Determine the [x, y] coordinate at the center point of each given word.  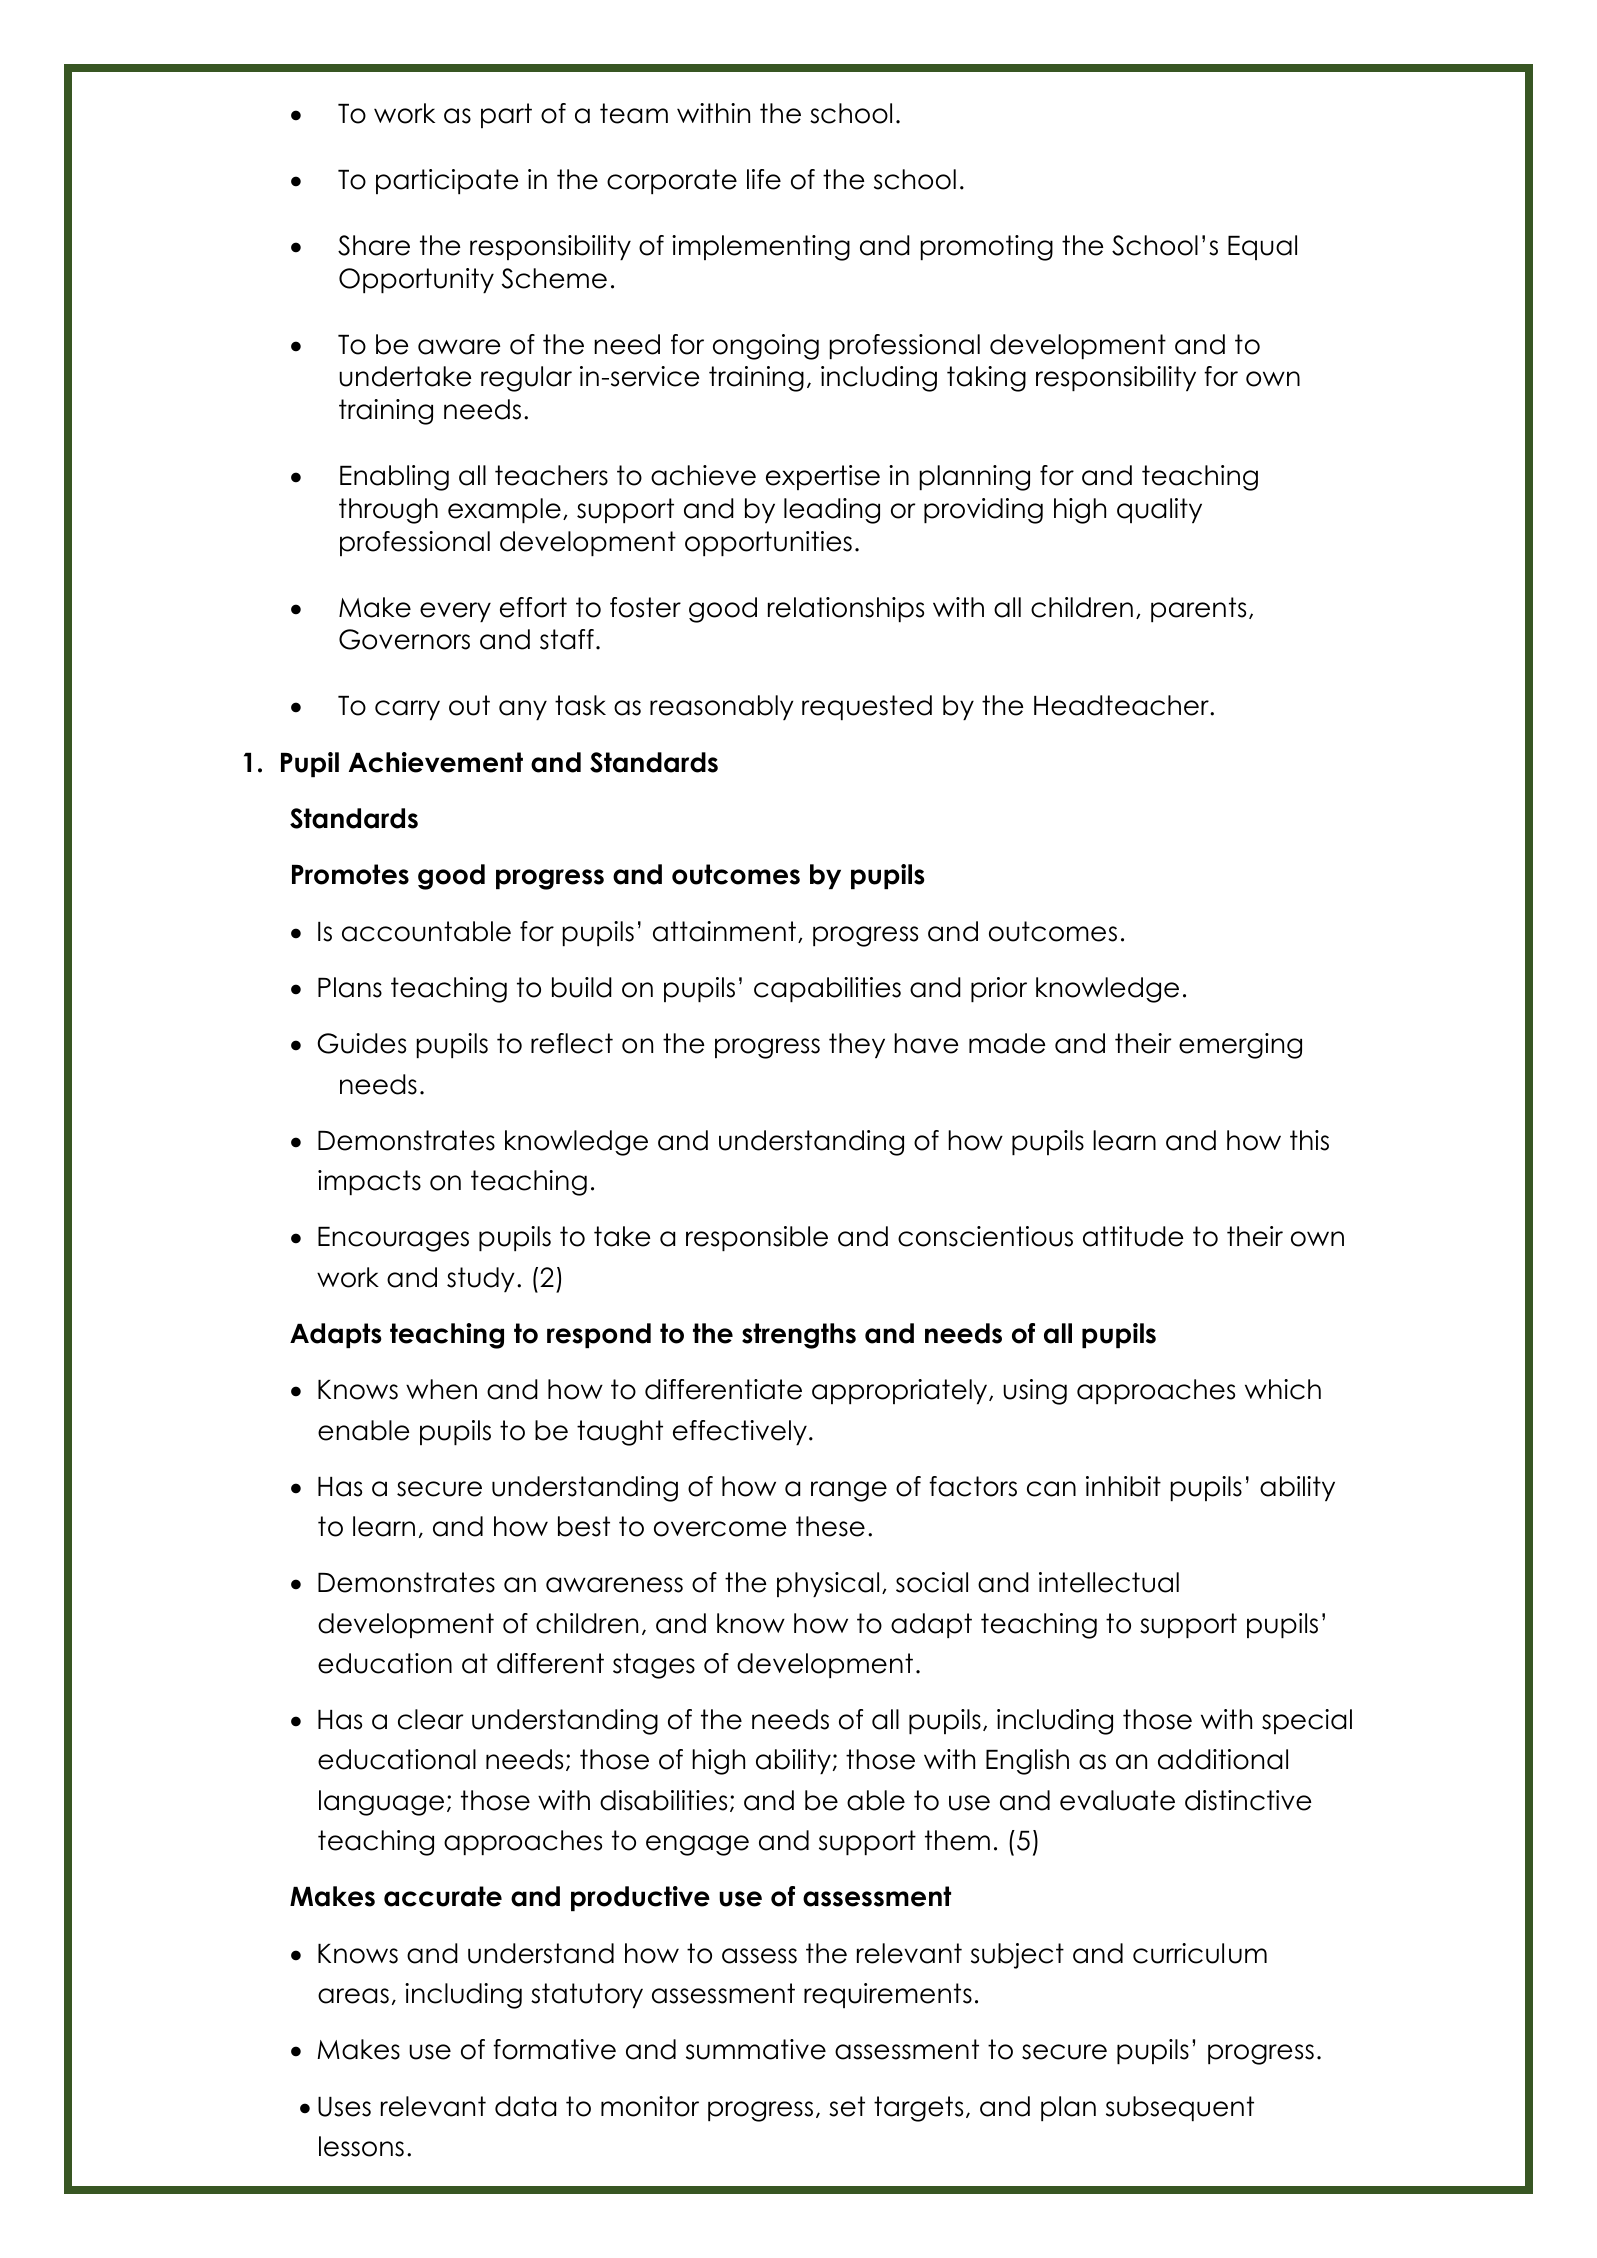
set [847, 2106]
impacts [369, 1182]
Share [374, 245]
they [857, 1045]
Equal [1262, 247]
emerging [1240, 1046]
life [764, 179]
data [525, 2106]
